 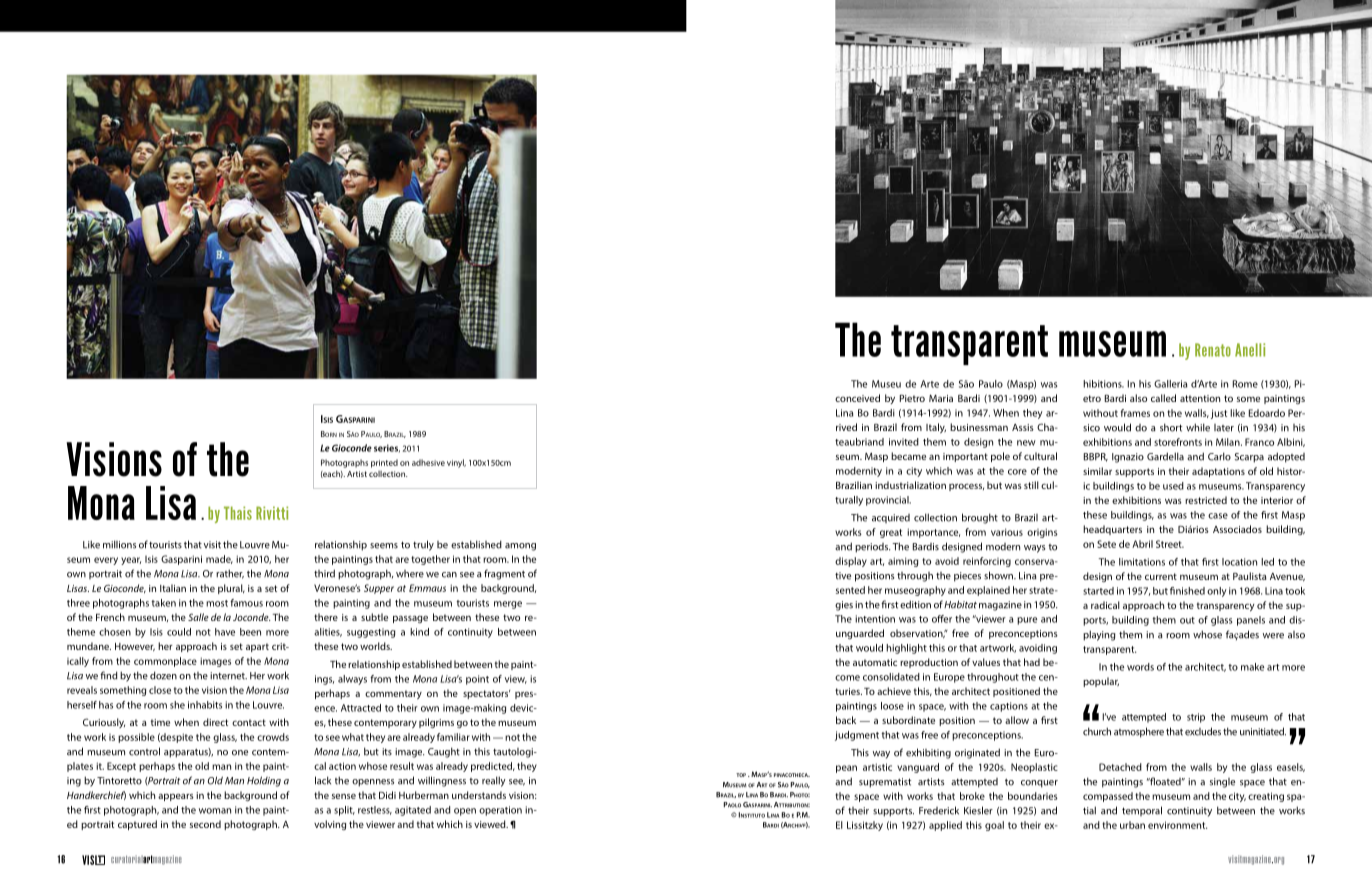 I want to click on Renato, so click(x=1213, y=350).
